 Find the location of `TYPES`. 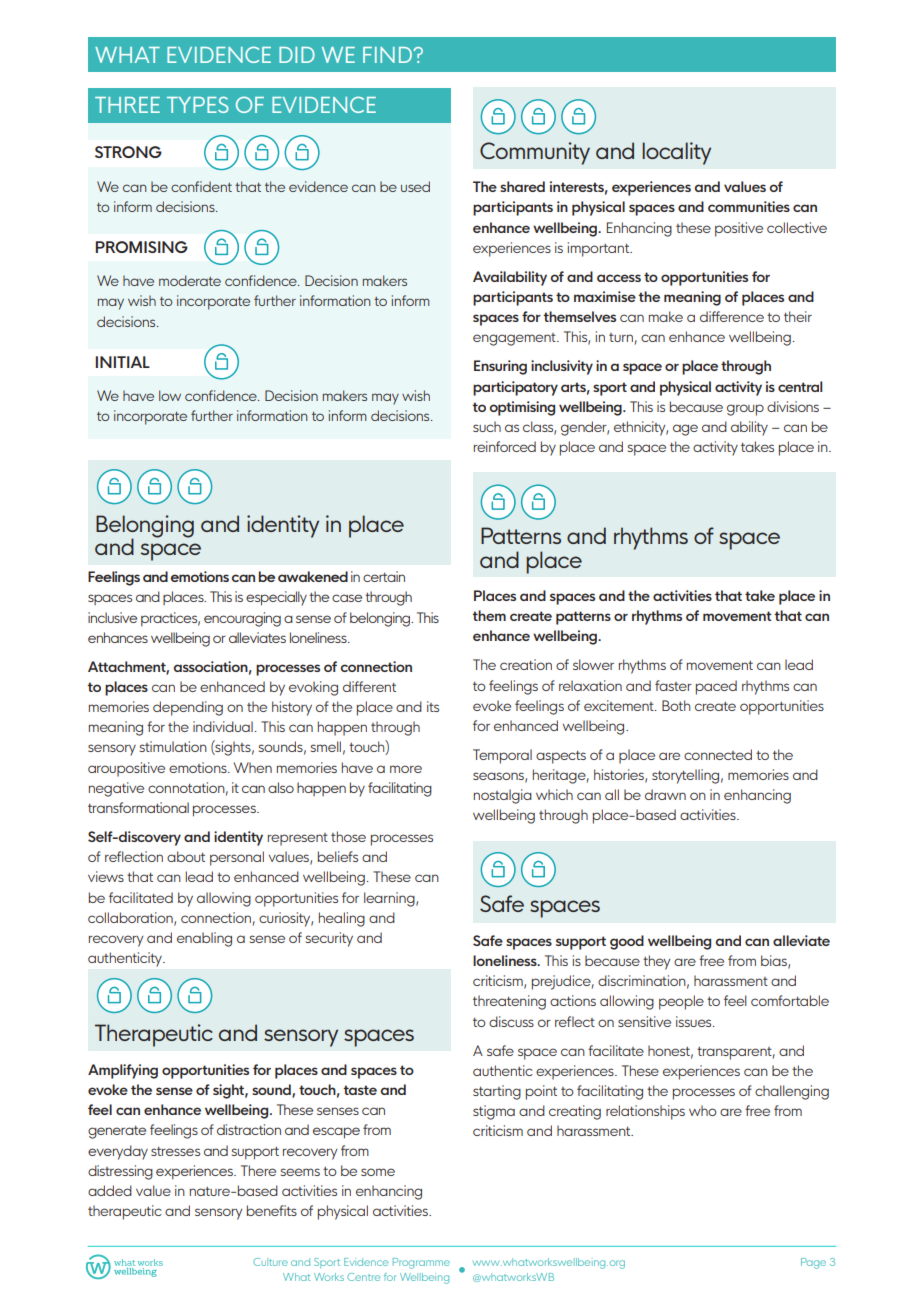

TYPES is located at coordinates (198, 104).
